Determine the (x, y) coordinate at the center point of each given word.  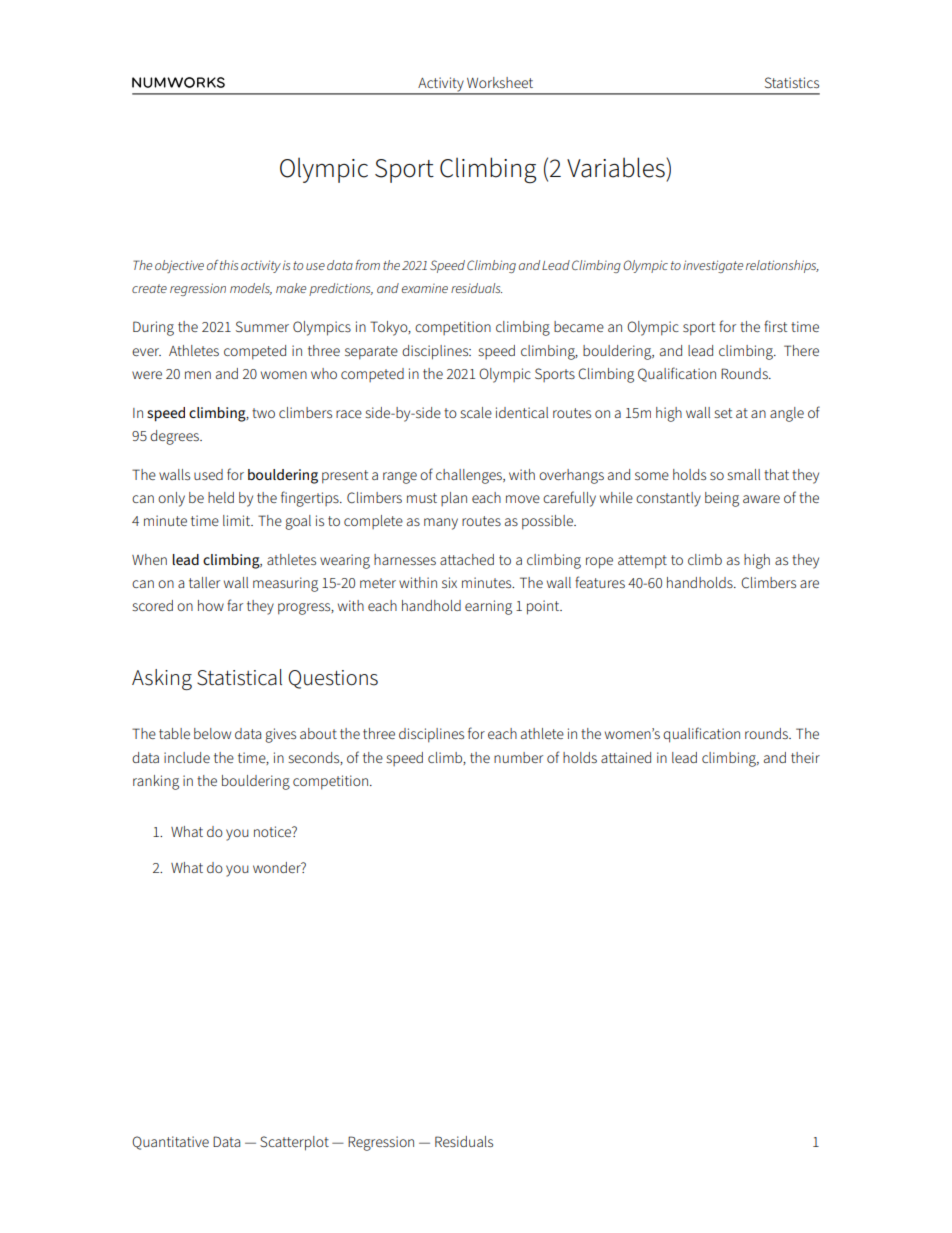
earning (488, 607)
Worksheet (500, 82)
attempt (642, 562)
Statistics (792, 82)
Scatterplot (294, 1143)
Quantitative (170, 1143)
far (235, 605)
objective (179, 266)
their (805, 757)
